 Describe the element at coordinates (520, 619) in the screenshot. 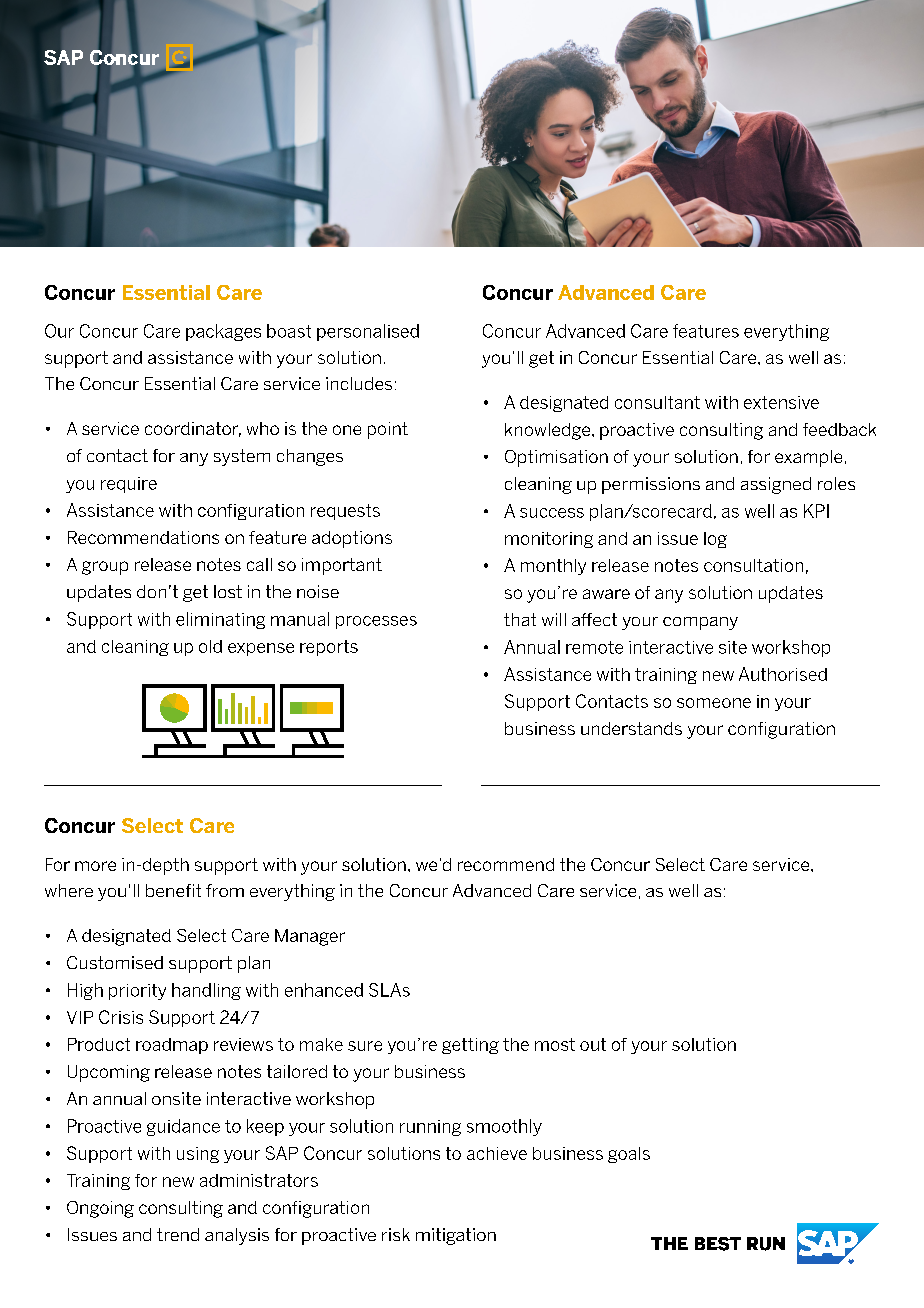

I see `that` at that location.
